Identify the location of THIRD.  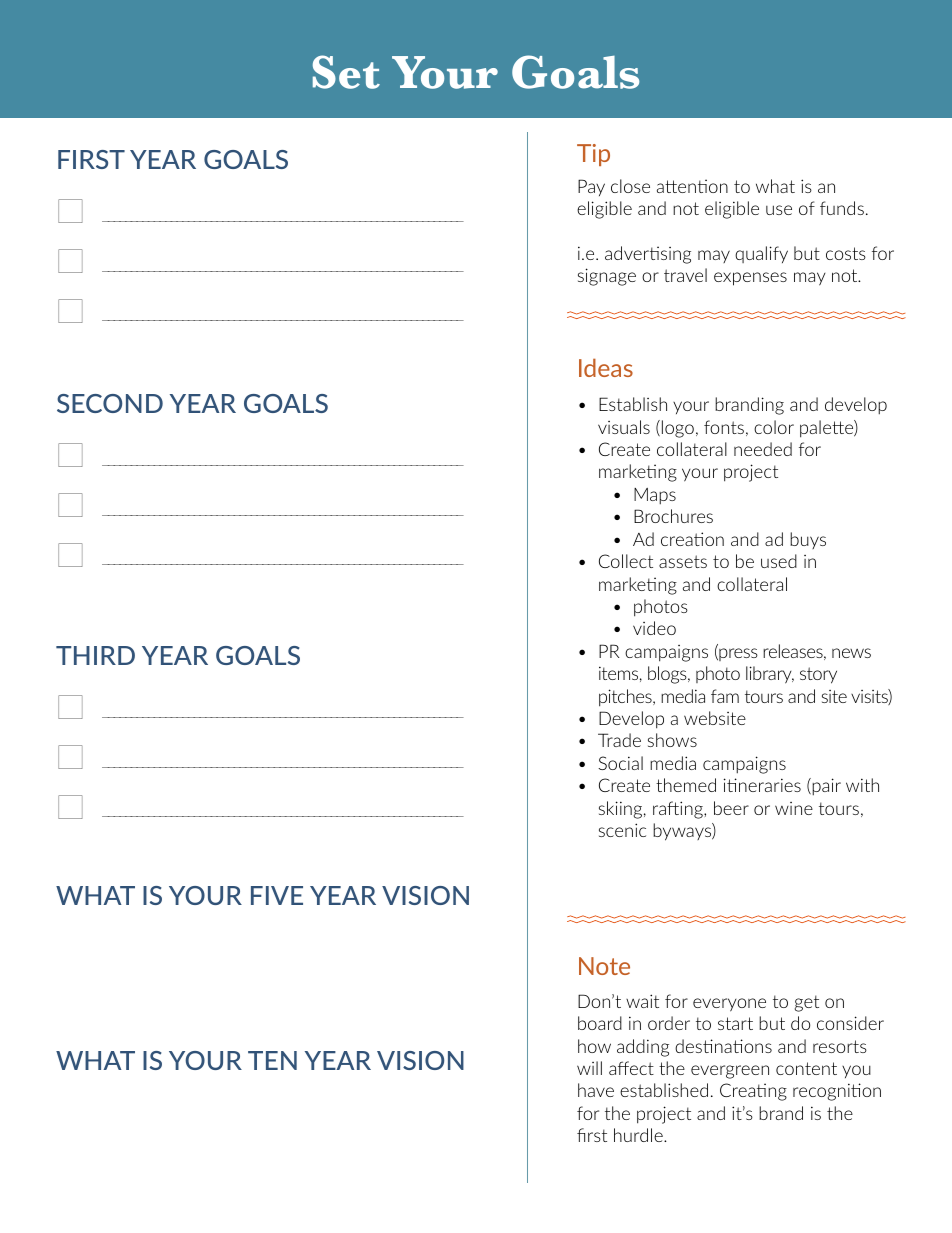
(95, 655).
